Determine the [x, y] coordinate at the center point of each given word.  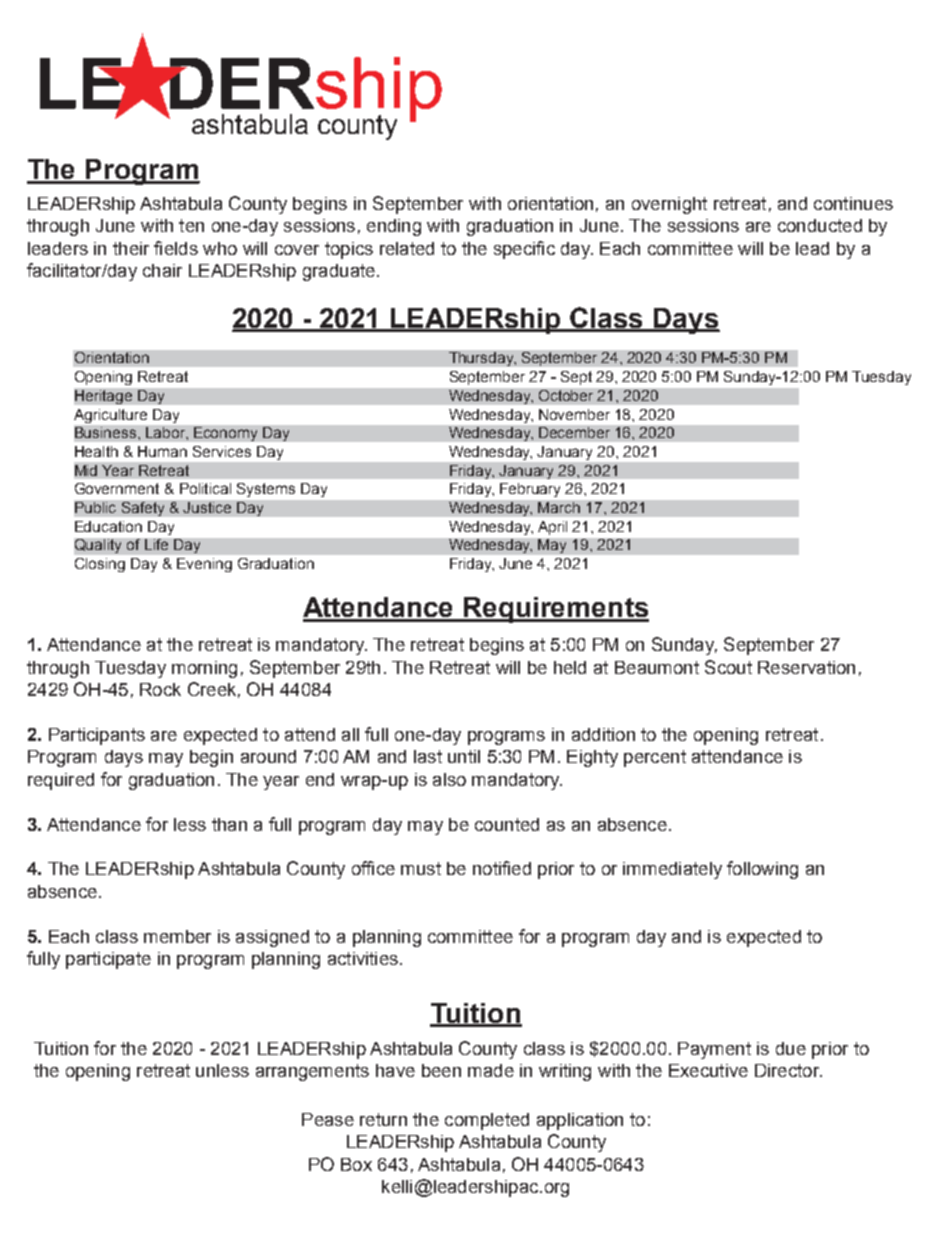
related [407, 248]
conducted [820, 225]
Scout [728, 667]
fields [176, 248]
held [570, 667]
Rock [160, 689]
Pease [328, 1119]
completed [487, 1121]
